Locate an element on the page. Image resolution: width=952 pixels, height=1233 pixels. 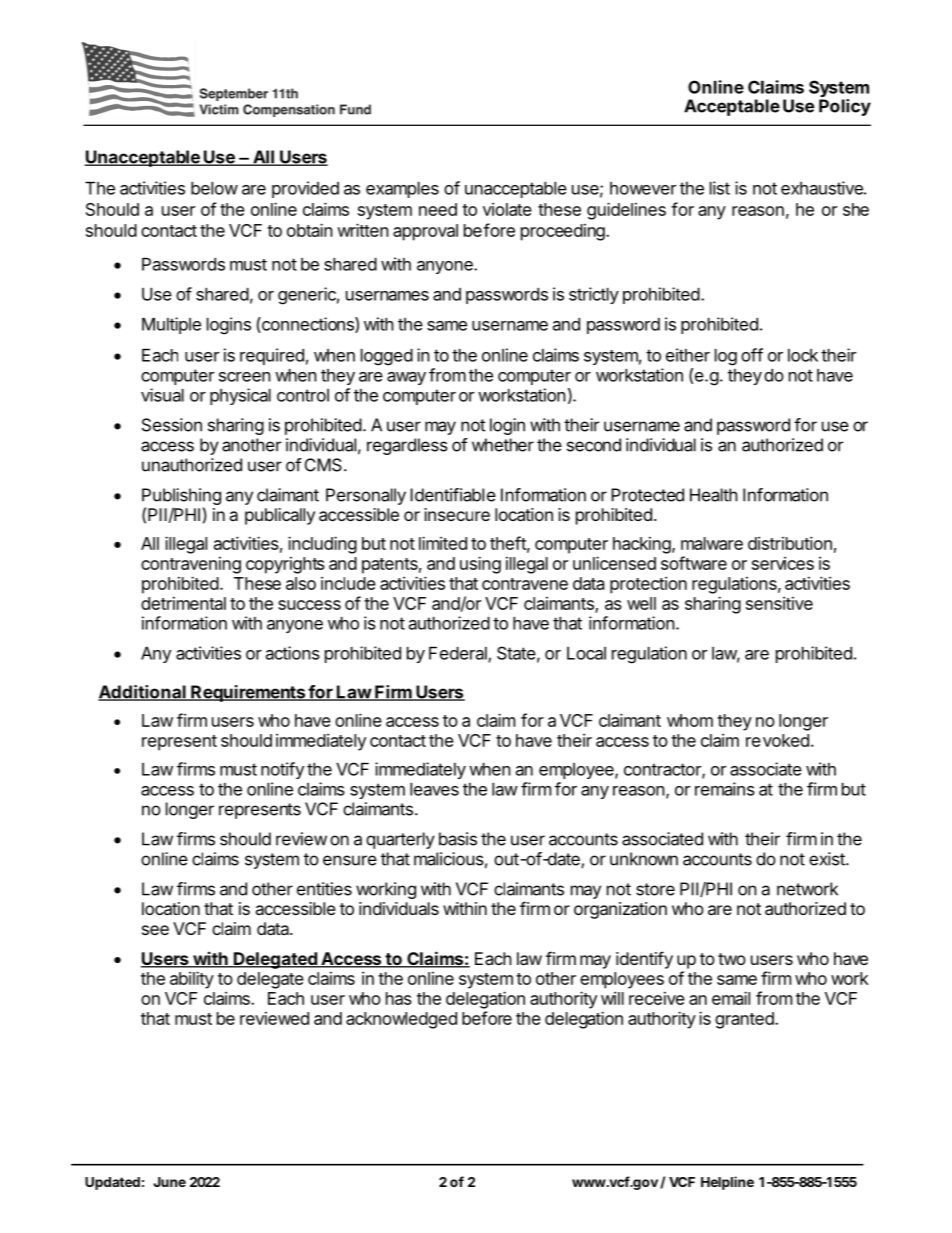
below is located at coordinates (214, 188).
